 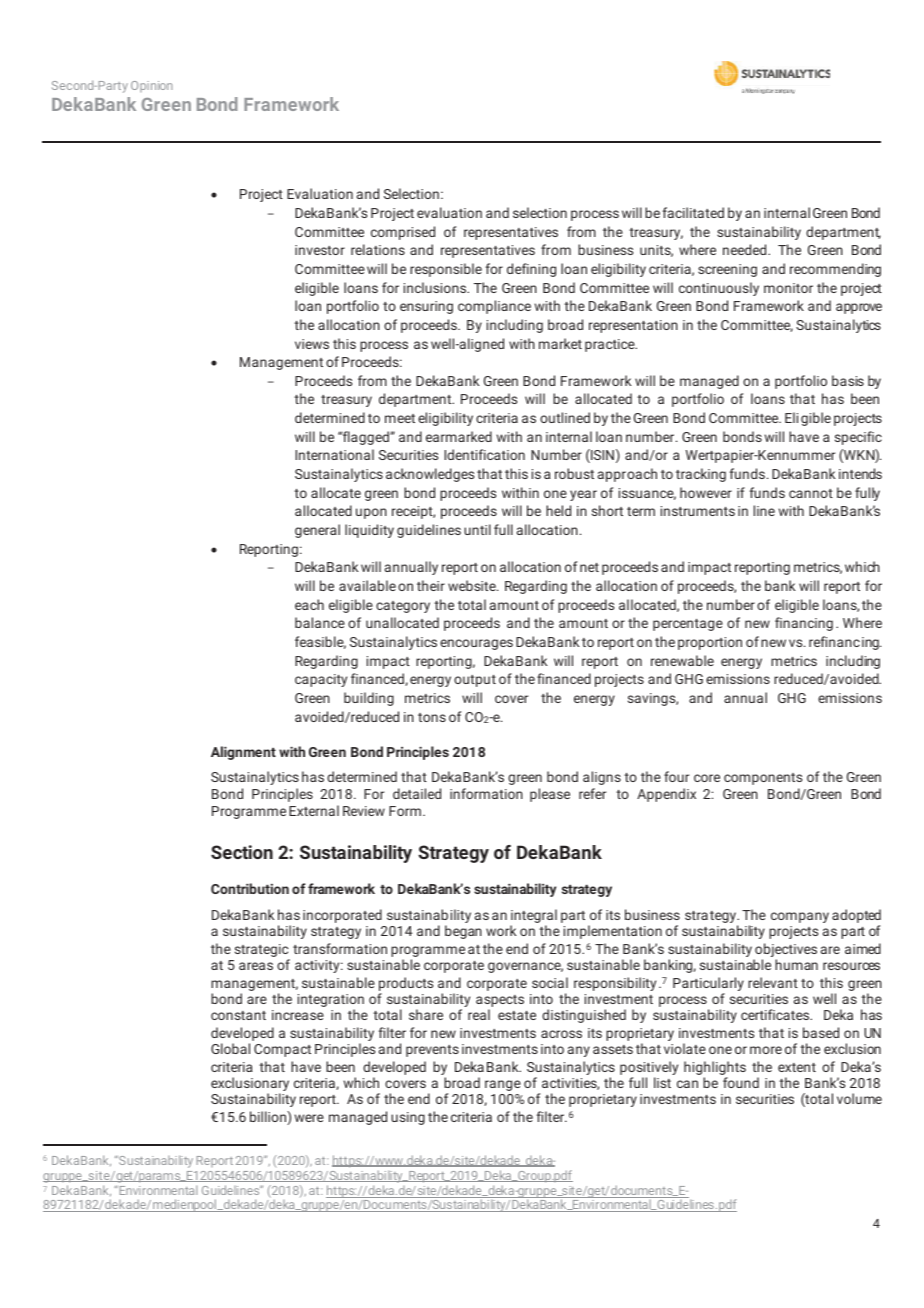 I want to click on facilitated, so click(x=693, y=212).
